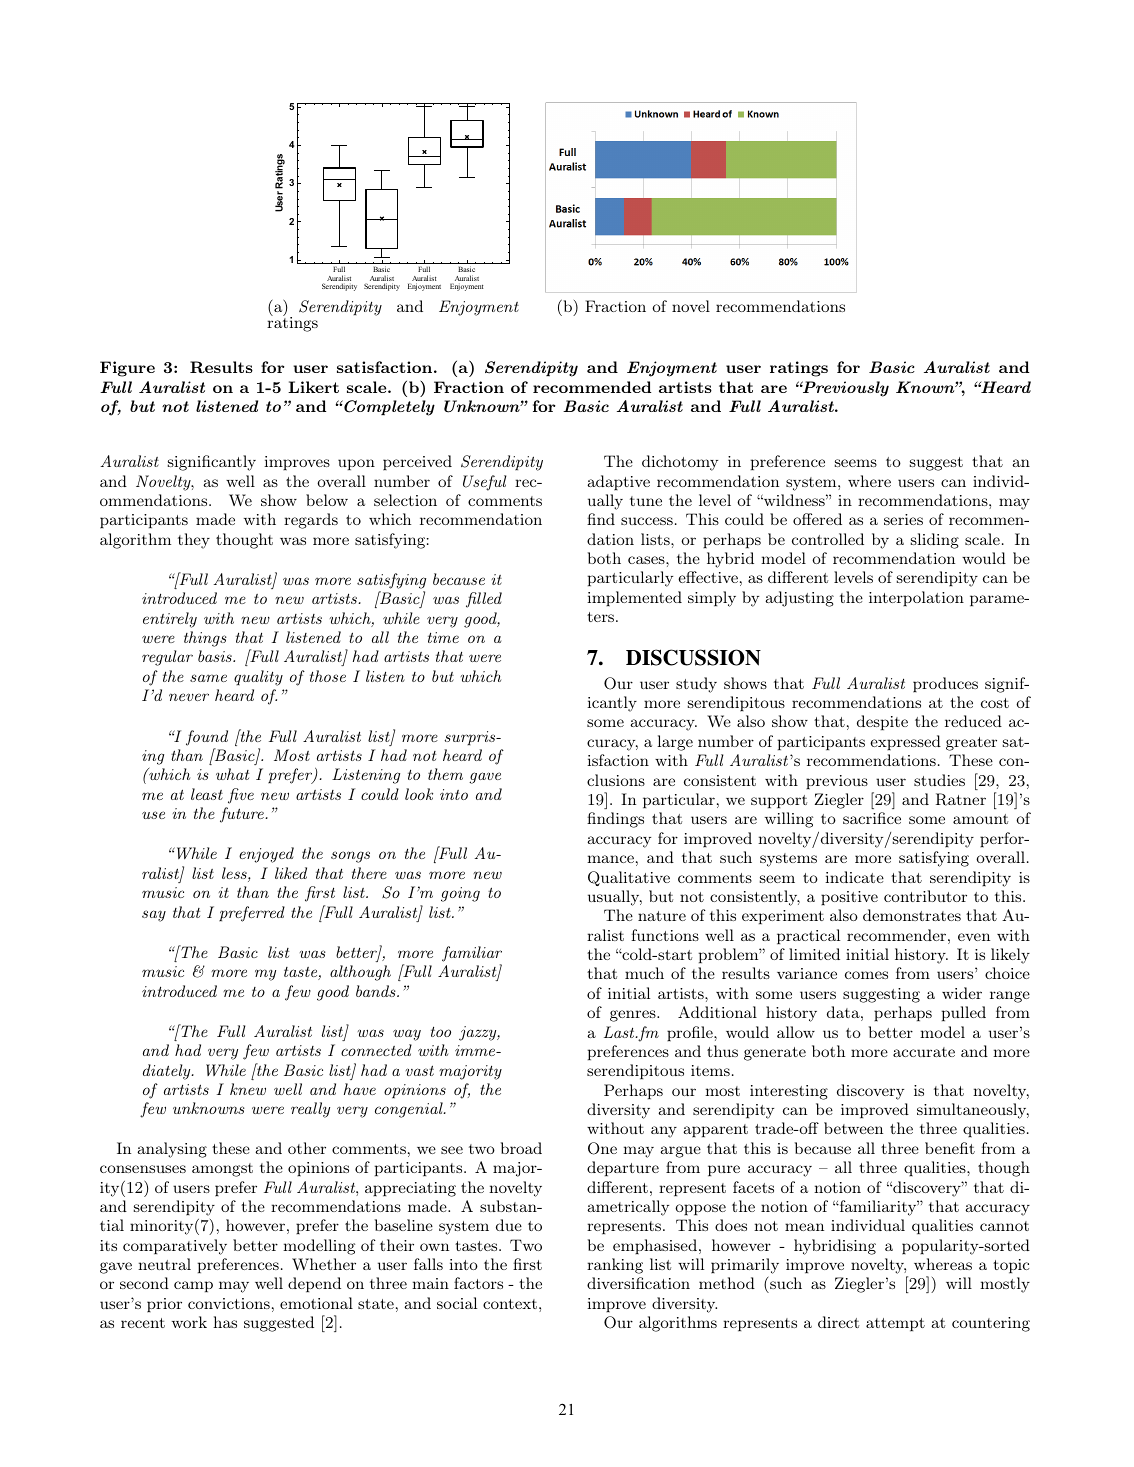 This screenshot has height=1467, width=1134. Describe the element at coordinates (903, 519) in the screenshot. I see `series` at that location.
